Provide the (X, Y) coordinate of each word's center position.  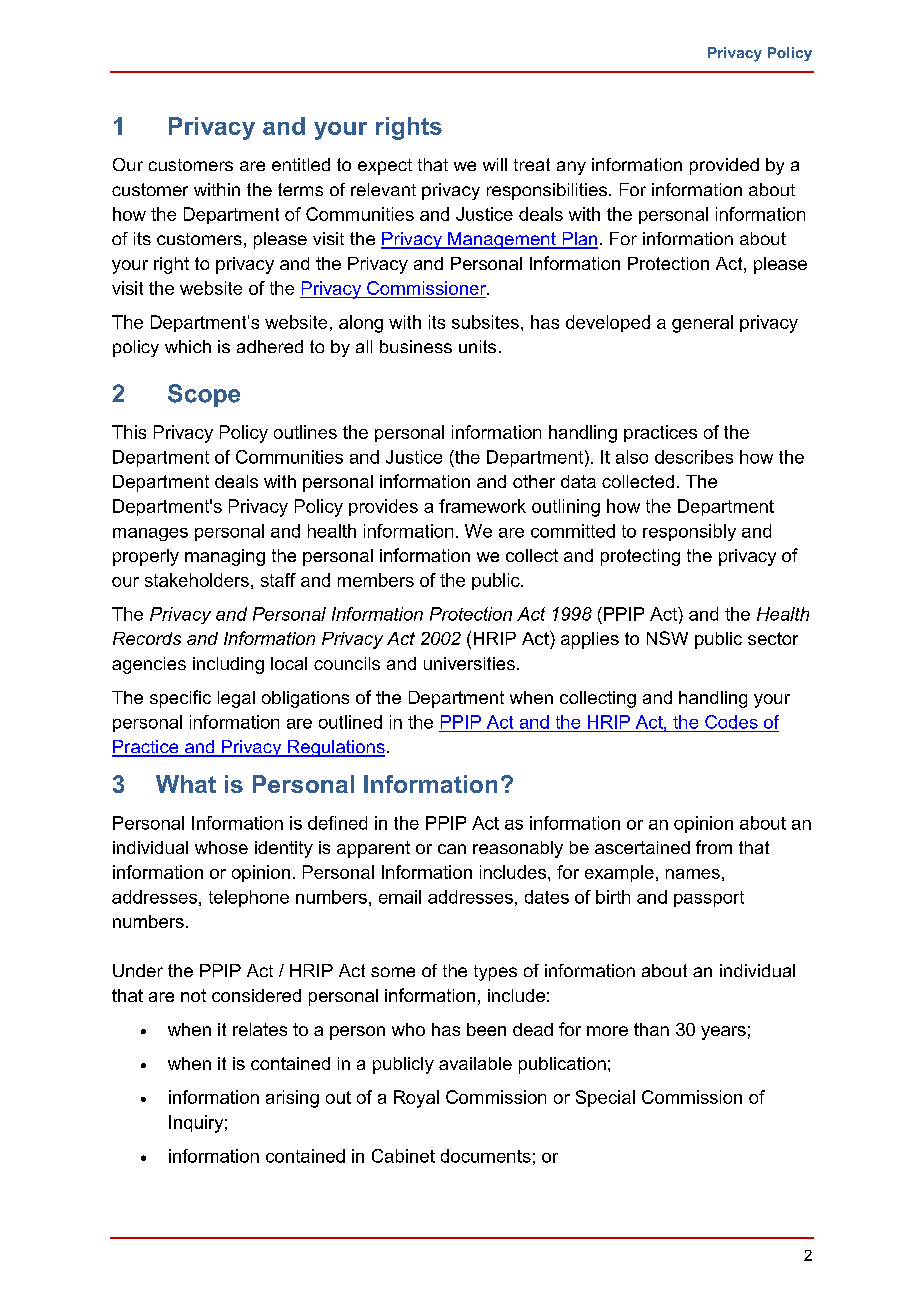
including (228, 665)
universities (469, 663)
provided (724, 166)
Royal (416, 1099)
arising (292, 1099)
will (495, 164)
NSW (667, 638)
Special (605, 1098)
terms (300, 189)
